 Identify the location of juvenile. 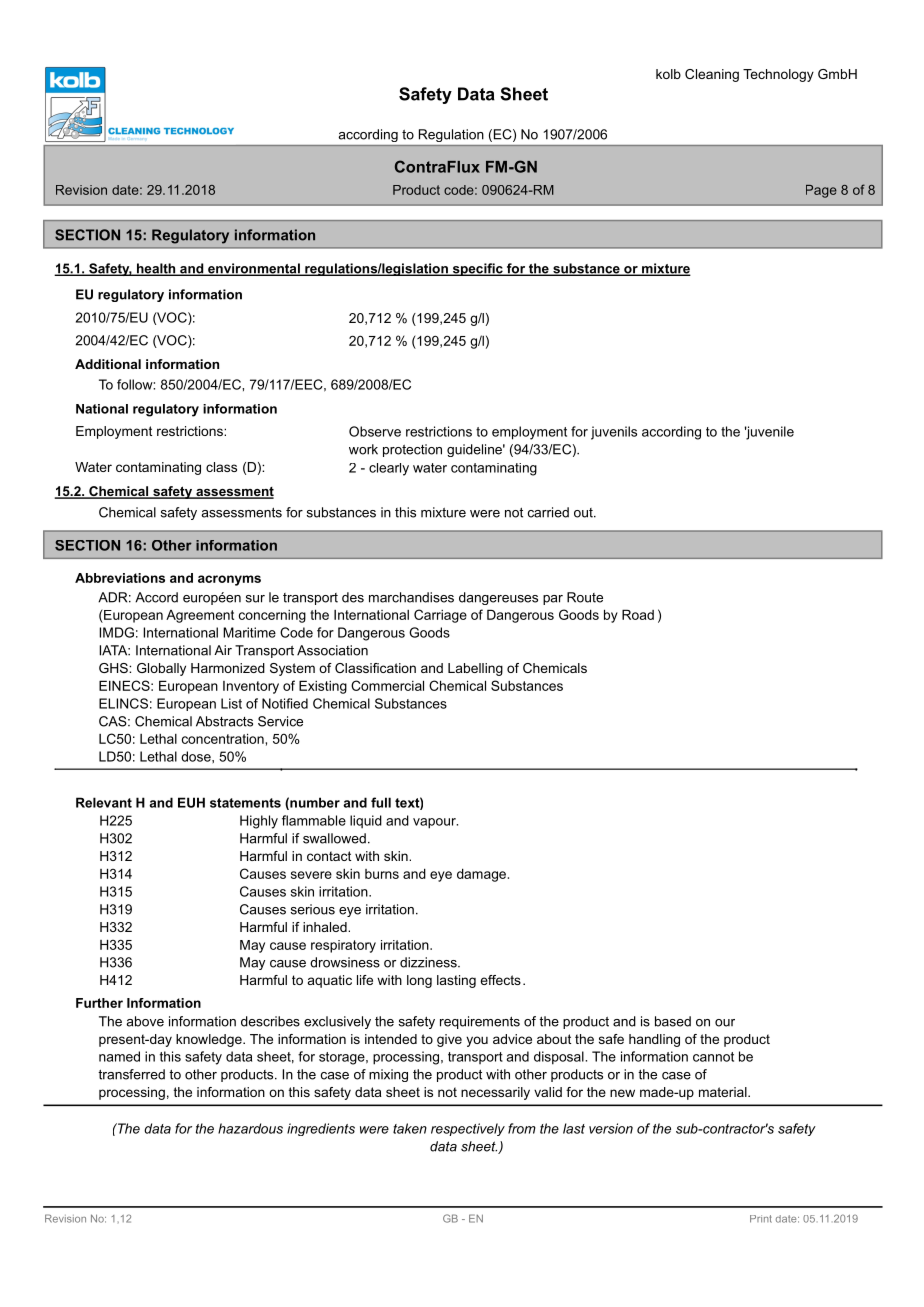
(769, 433).
